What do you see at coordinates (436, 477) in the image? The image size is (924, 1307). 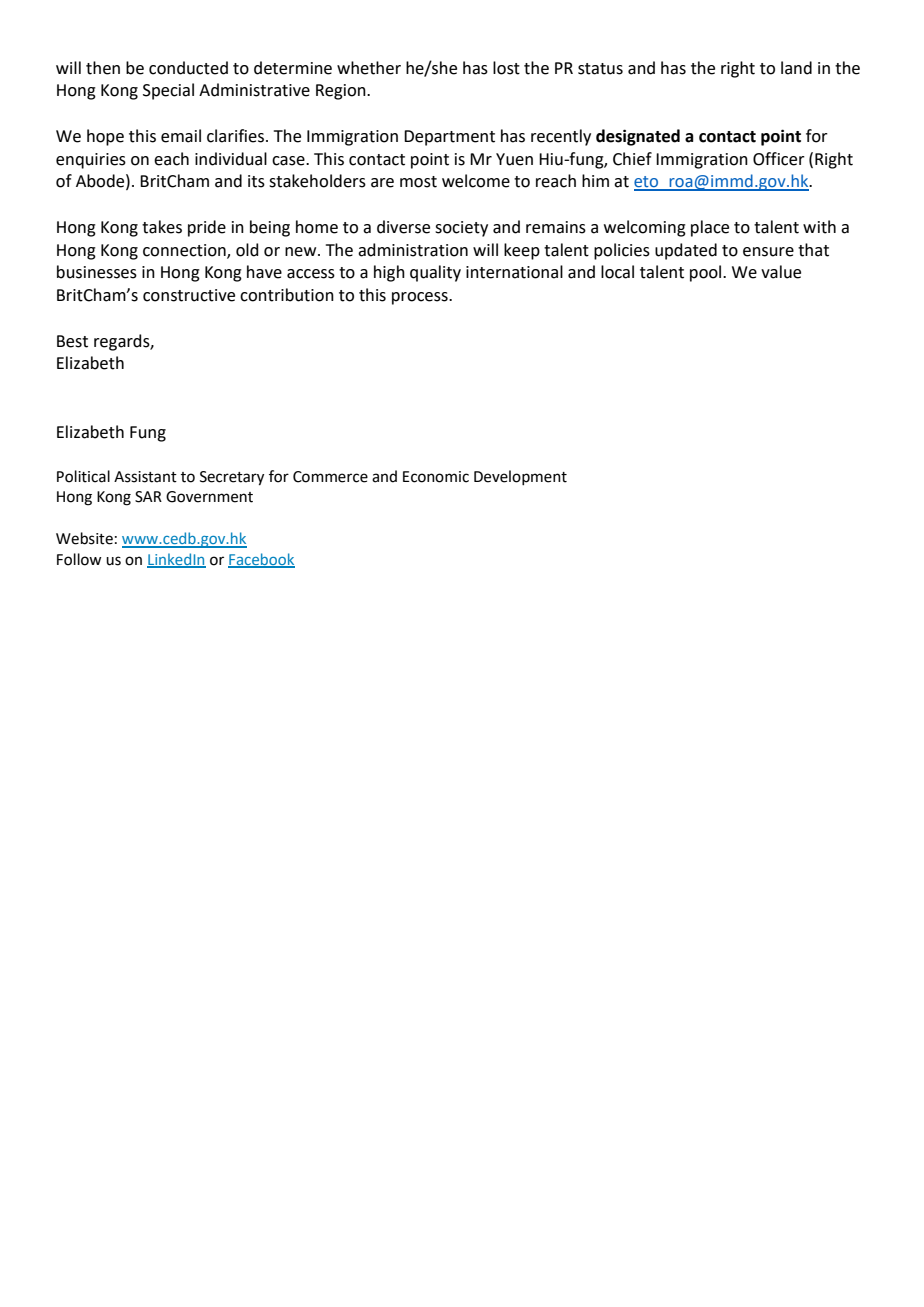 I see `Economic` at bounding box center [436, 477].
